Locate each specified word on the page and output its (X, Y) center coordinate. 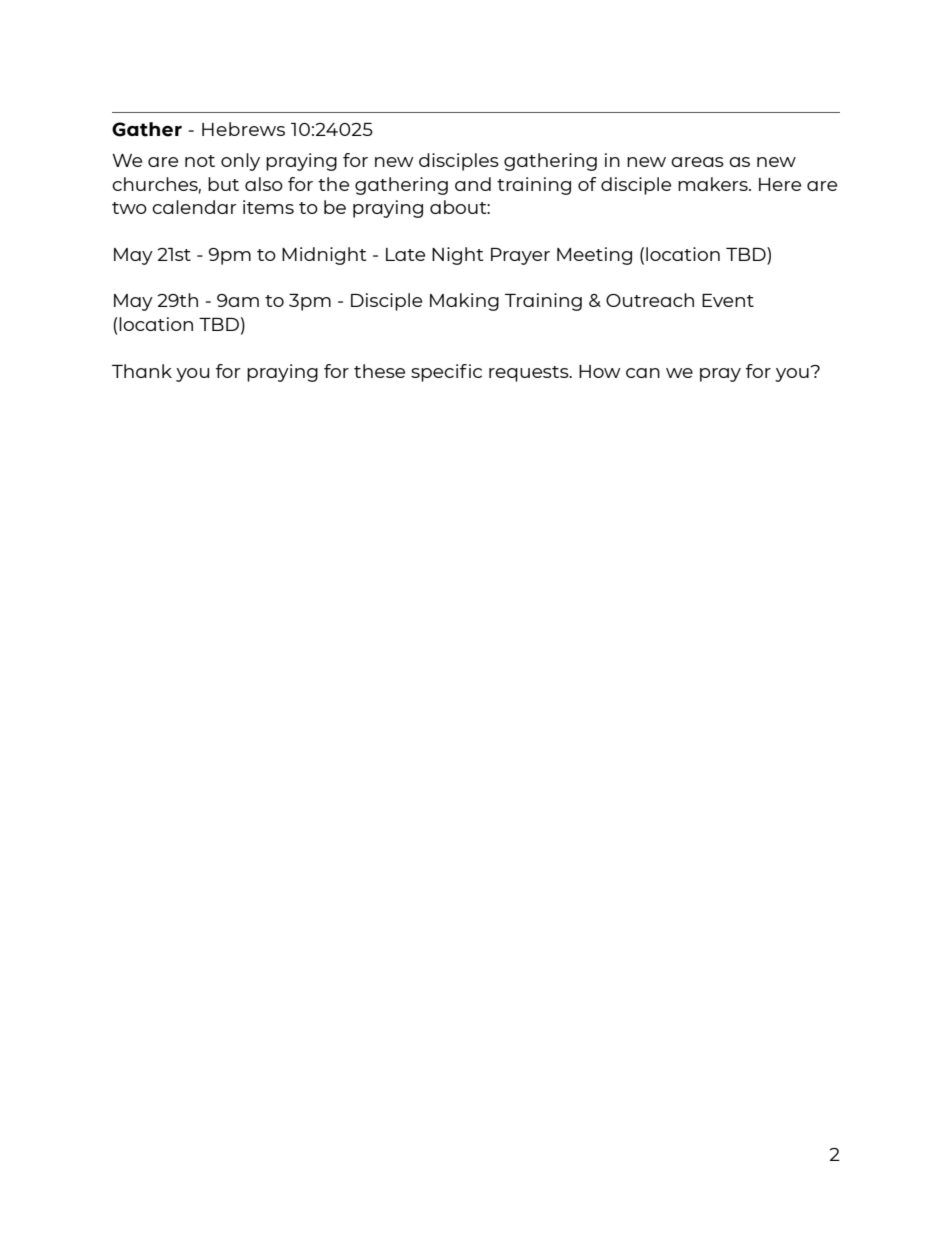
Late (405, 254)
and (473, 184)
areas (697, 162)
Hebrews (243, 129)
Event (728, 300)
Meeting (594, 256)
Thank (142, 371)
